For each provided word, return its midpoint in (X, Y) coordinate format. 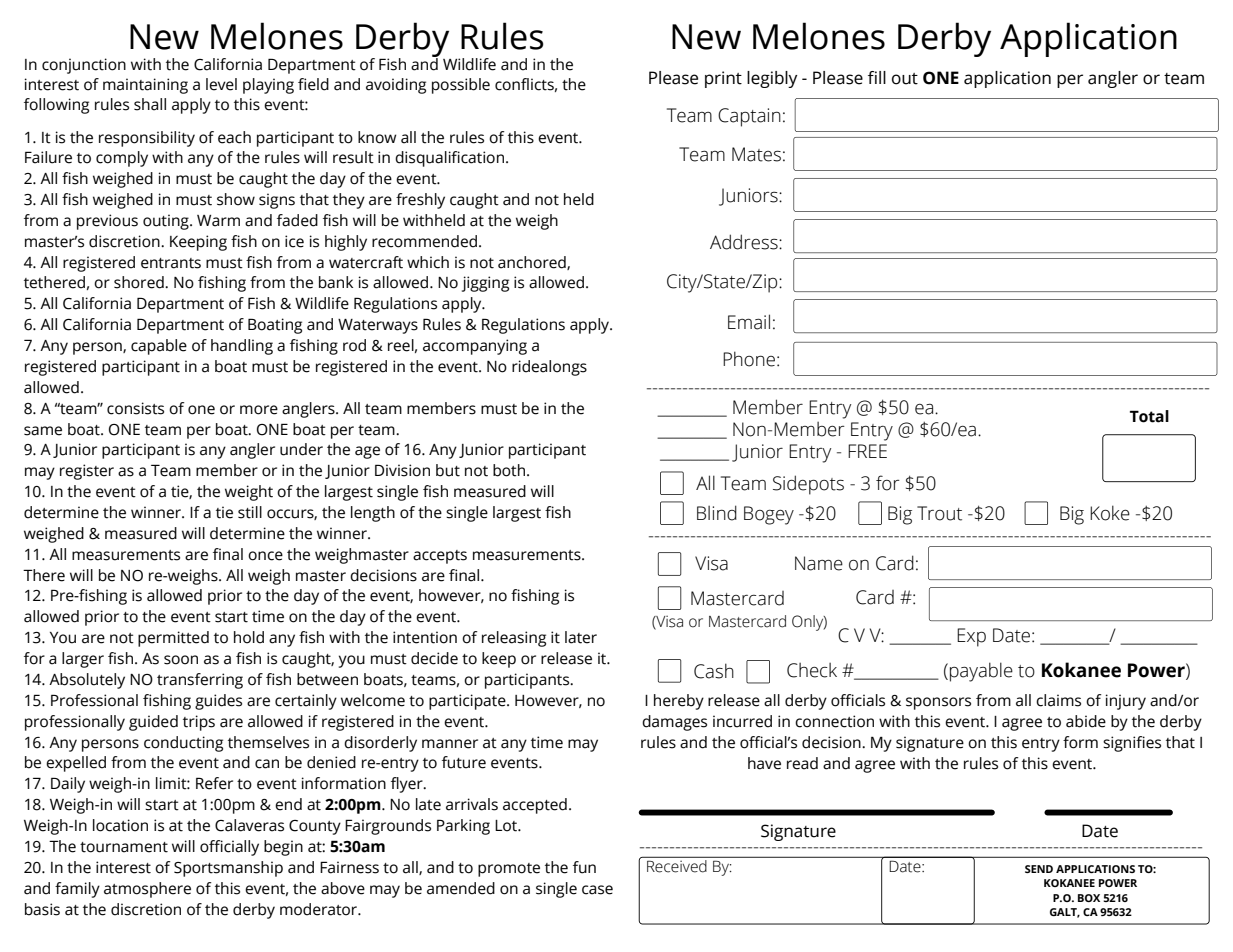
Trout (939, 513)
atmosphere (147, 890)
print (723, 79)
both (510, 470)
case (597, 890)
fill (877, 77)
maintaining (145, 86)
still (250, 512)
